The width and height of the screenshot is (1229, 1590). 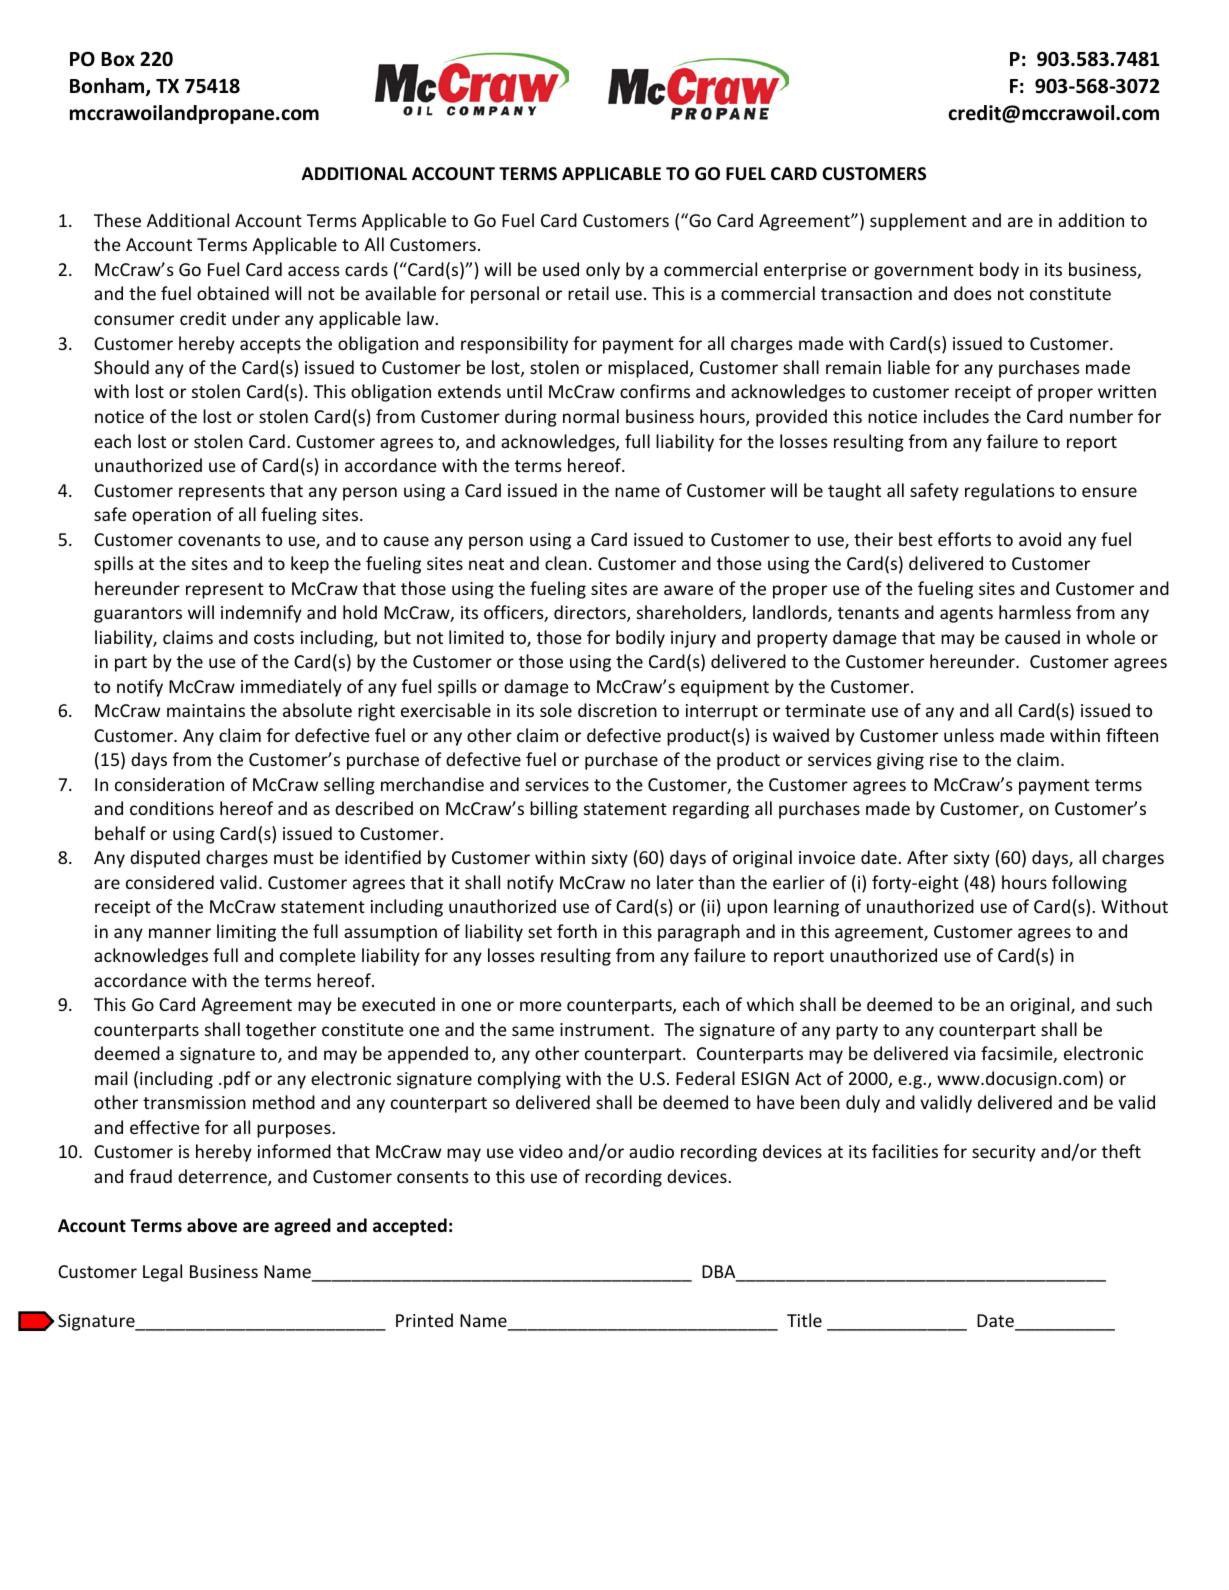 I want to click on accepts, so click(x=270, y=346).
